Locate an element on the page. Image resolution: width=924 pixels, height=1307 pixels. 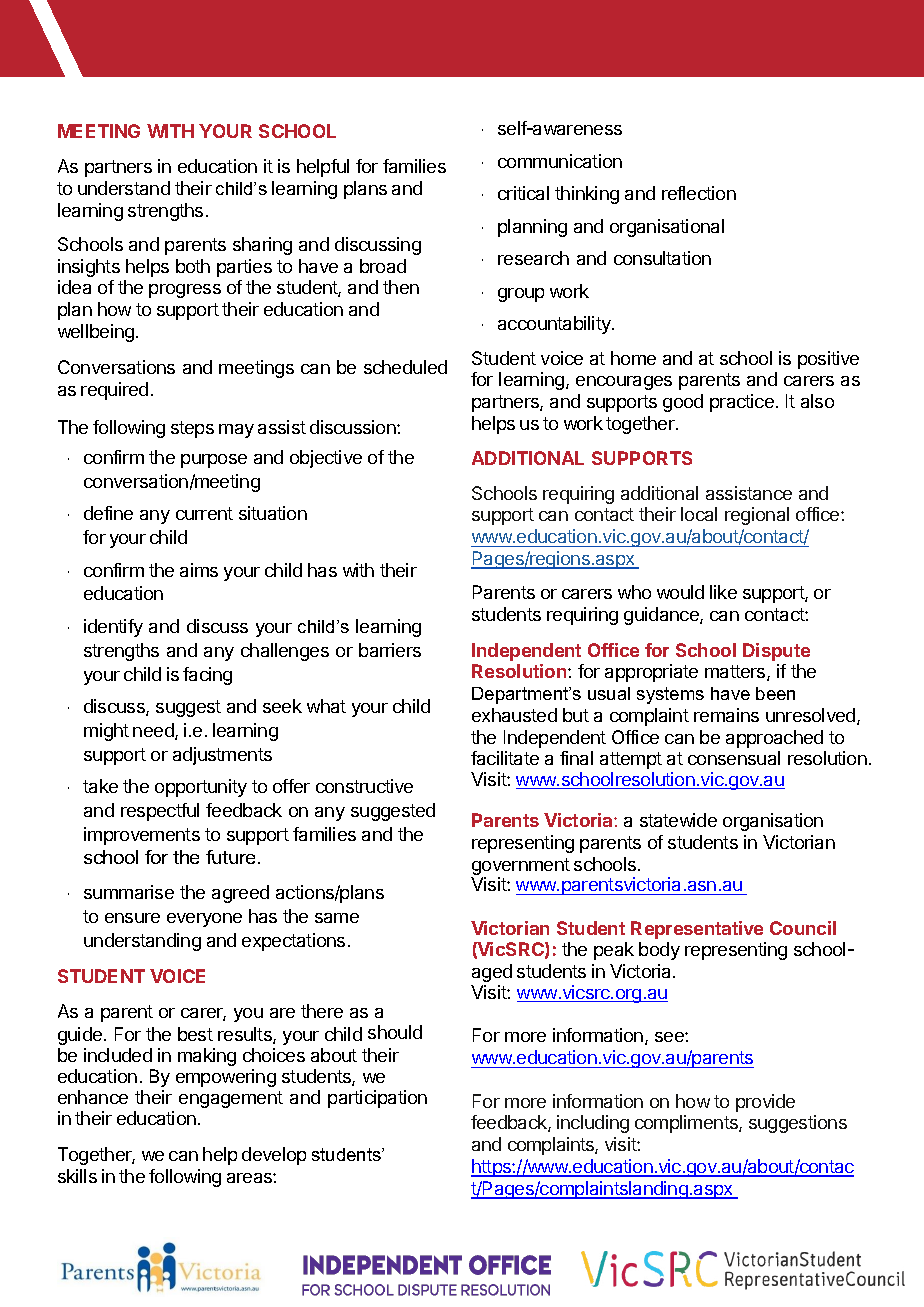
engagement is located at coordinates (231, 1099).
